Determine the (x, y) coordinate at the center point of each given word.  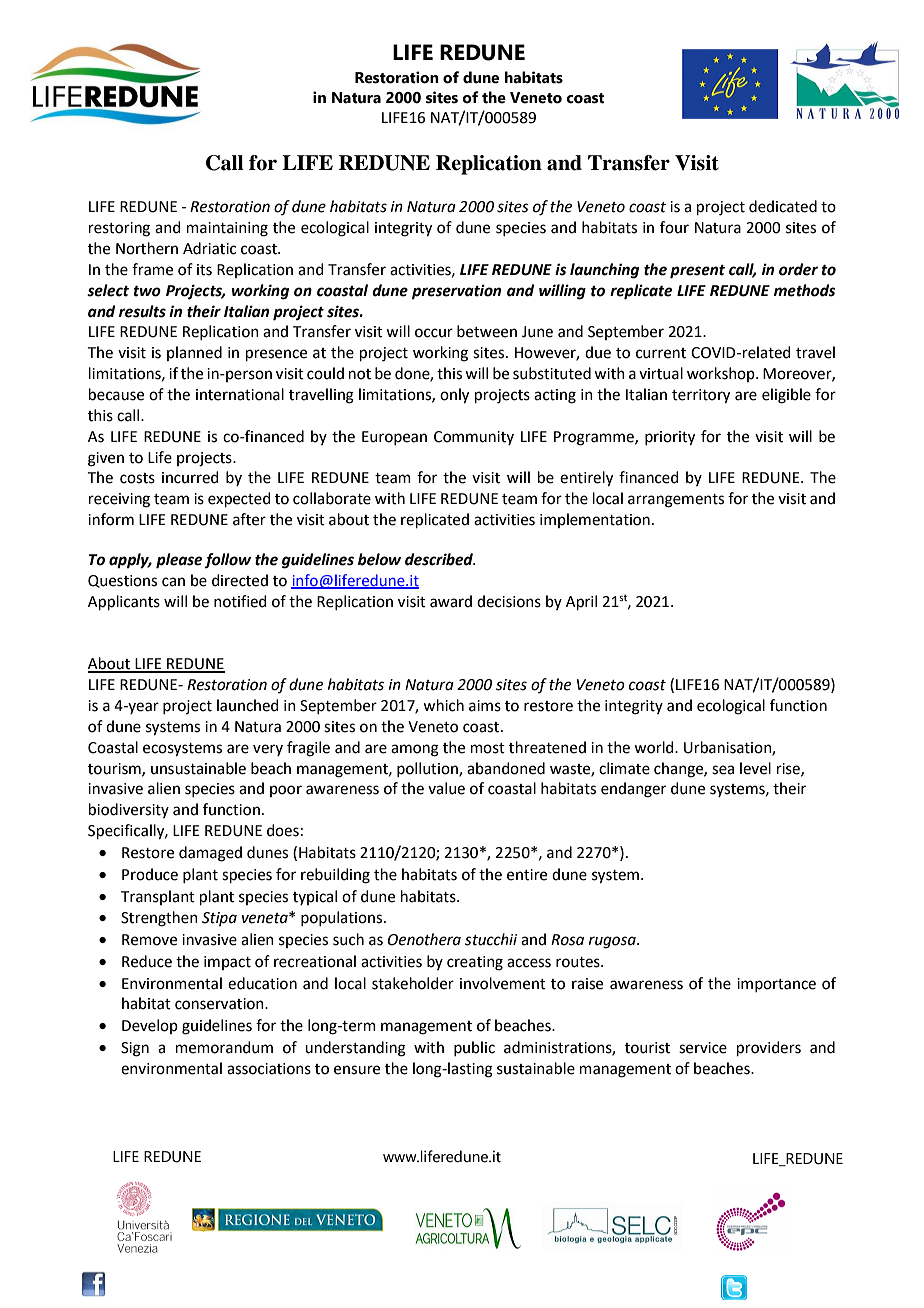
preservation (456, 292)
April (581, 602)
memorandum (224, 1047)
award (451, 601)
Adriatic (209, 248)
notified (240, 601)
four (674, 227)
